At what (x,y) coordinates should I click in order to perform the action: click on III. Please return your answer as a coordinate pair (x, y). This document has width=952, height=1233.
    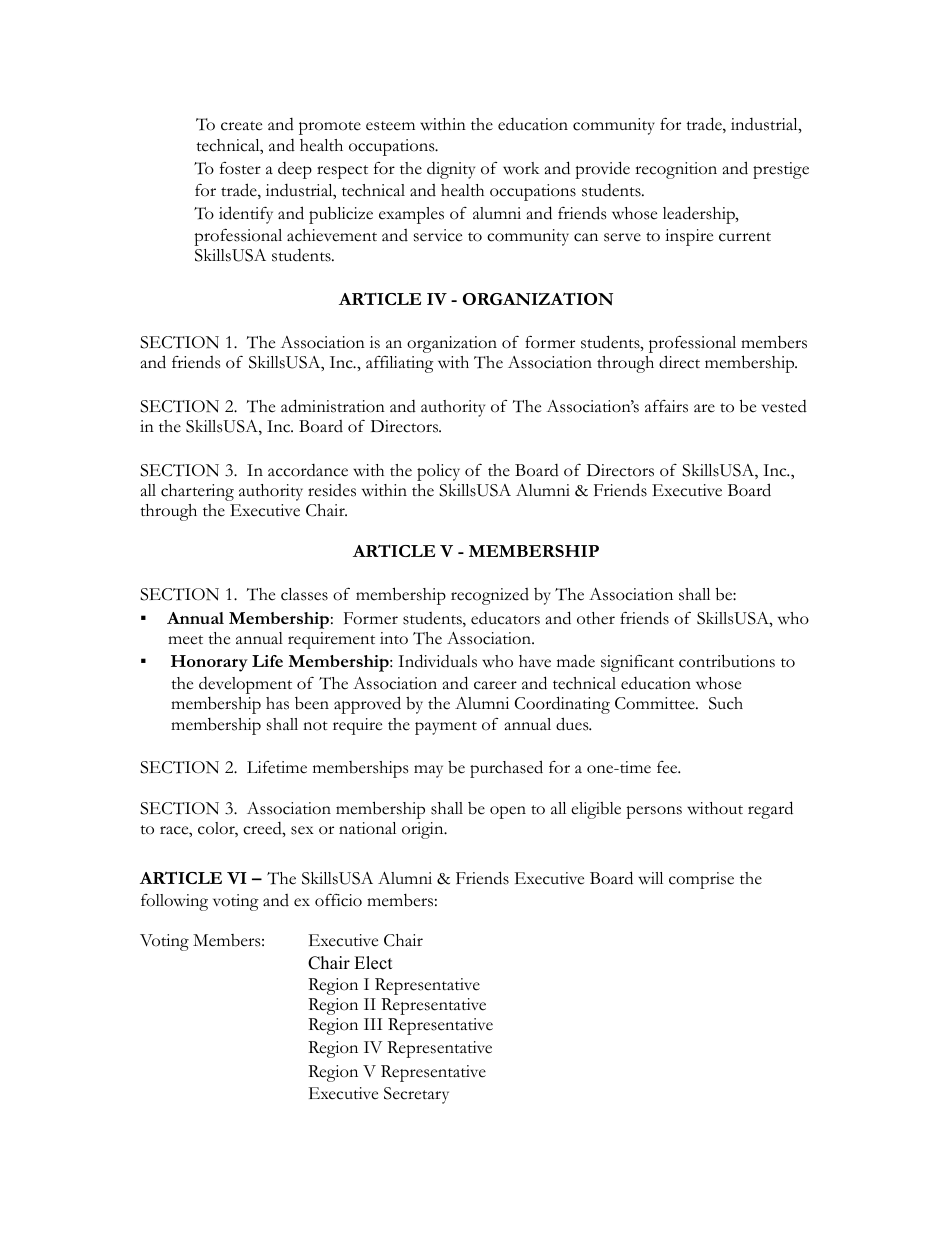
    Looking at the image, I should click on (373, 1024).
